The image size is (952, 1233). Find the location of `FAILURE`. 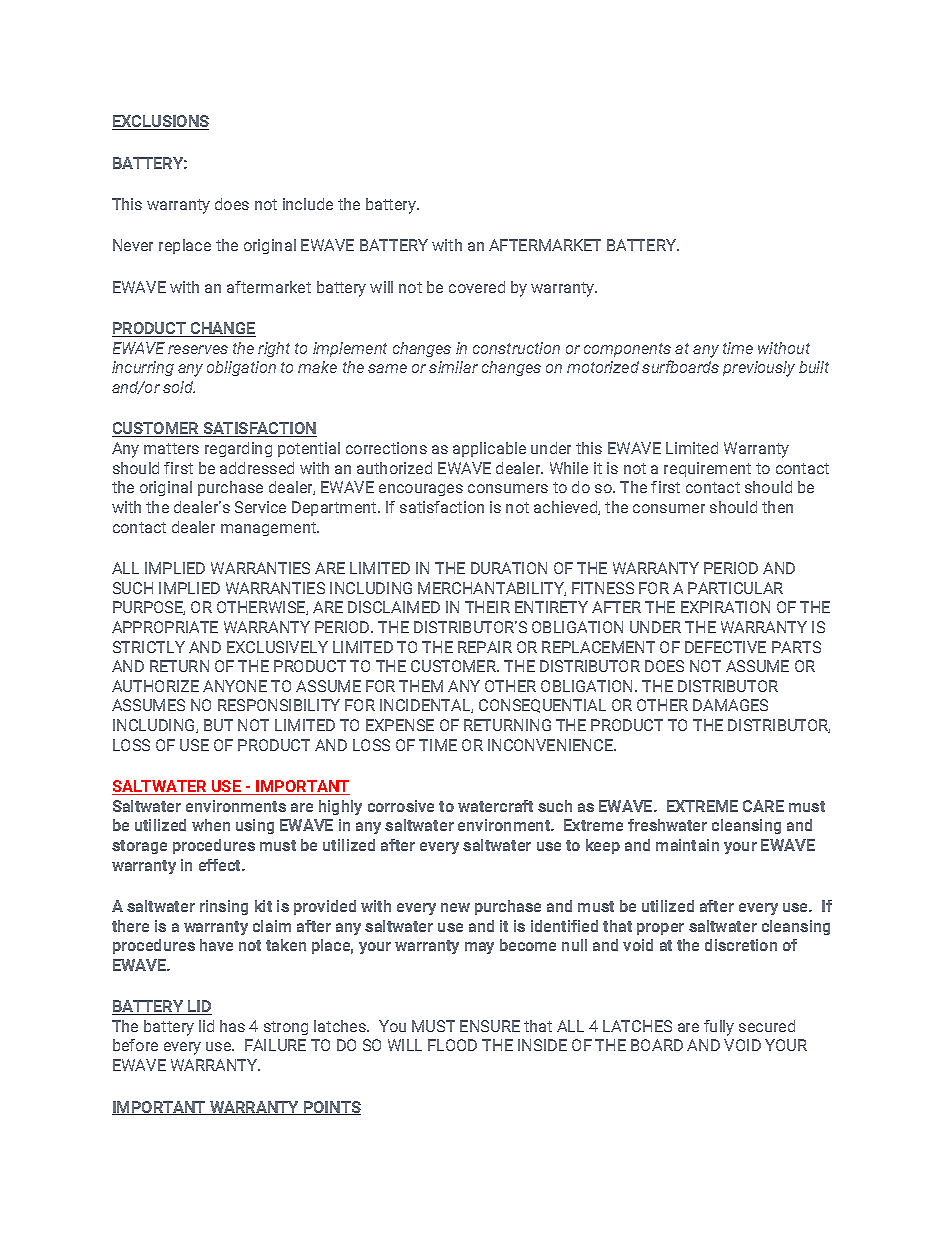

FAILURE is located at coordinates (275, 1045).
